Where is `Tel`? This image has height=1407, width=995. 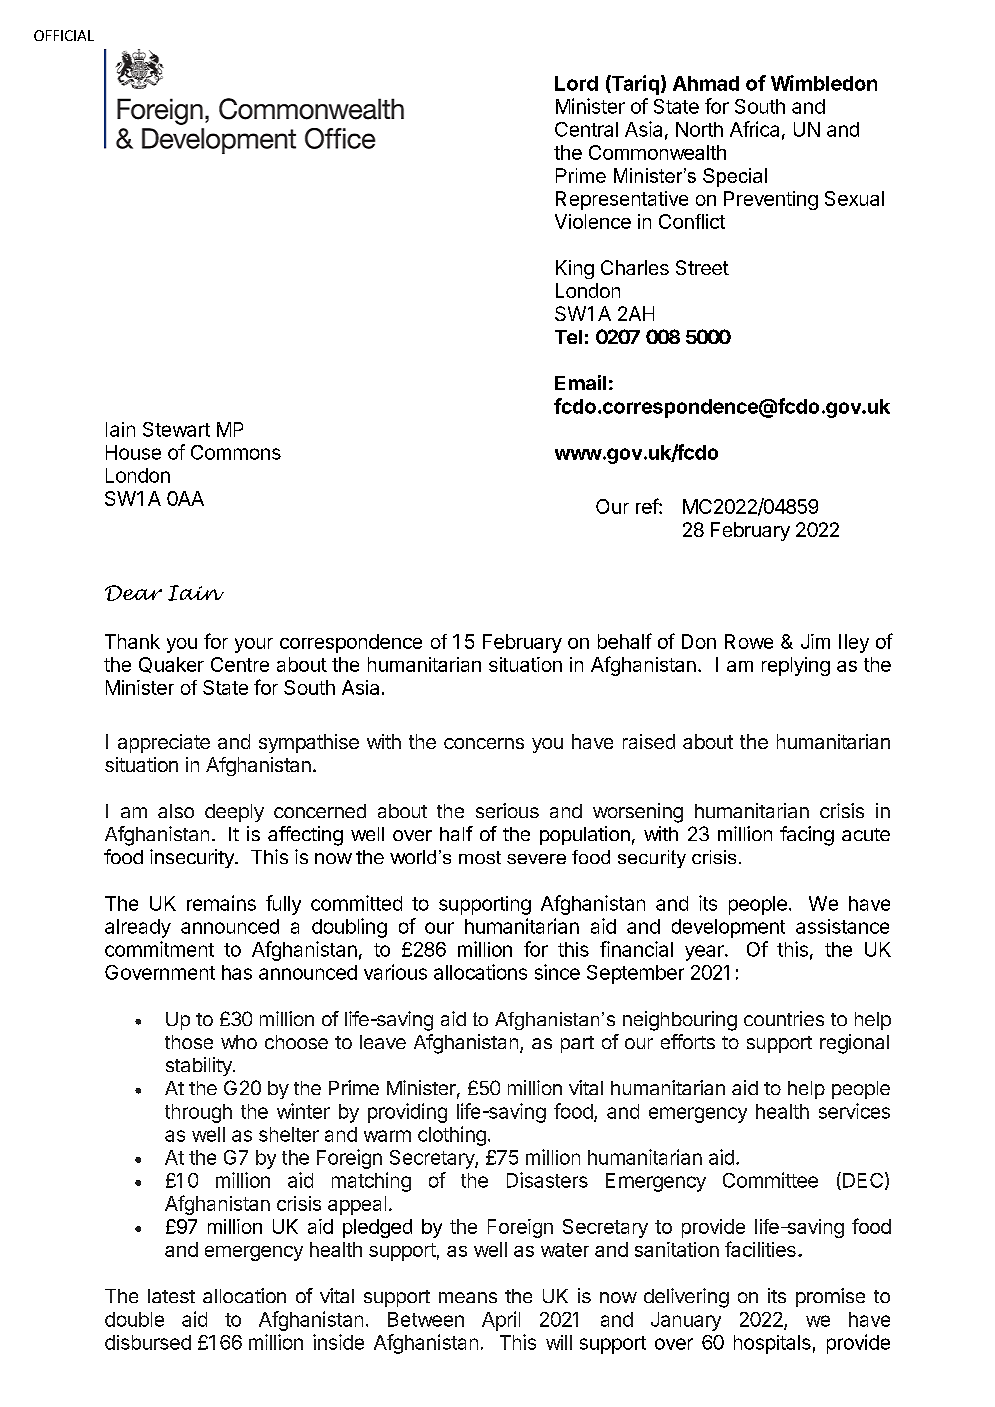
Tel is located at coordinates (568, 337).
